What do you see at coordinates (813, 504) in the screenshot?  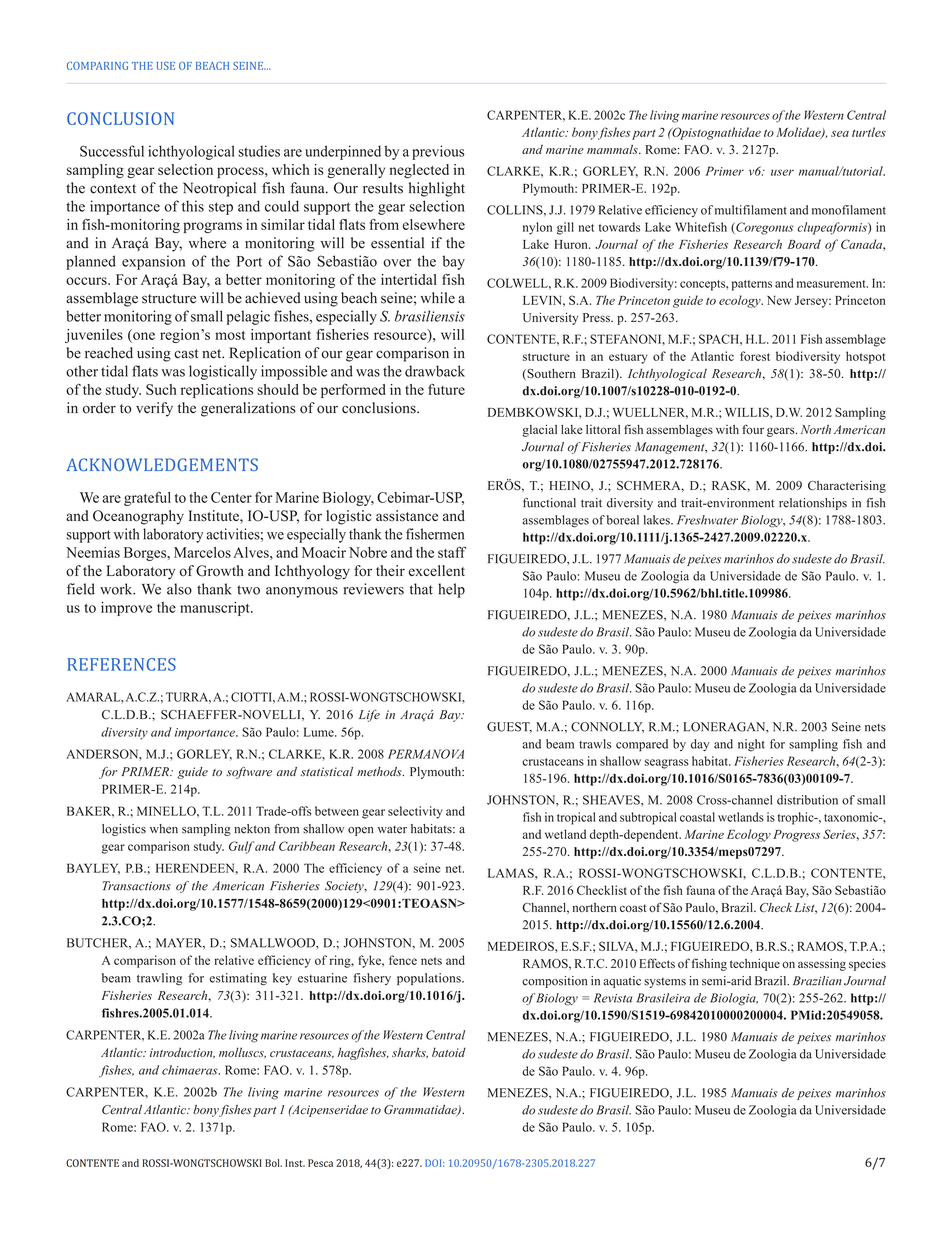 I see `relationships` at bounding box center [813, 504].
